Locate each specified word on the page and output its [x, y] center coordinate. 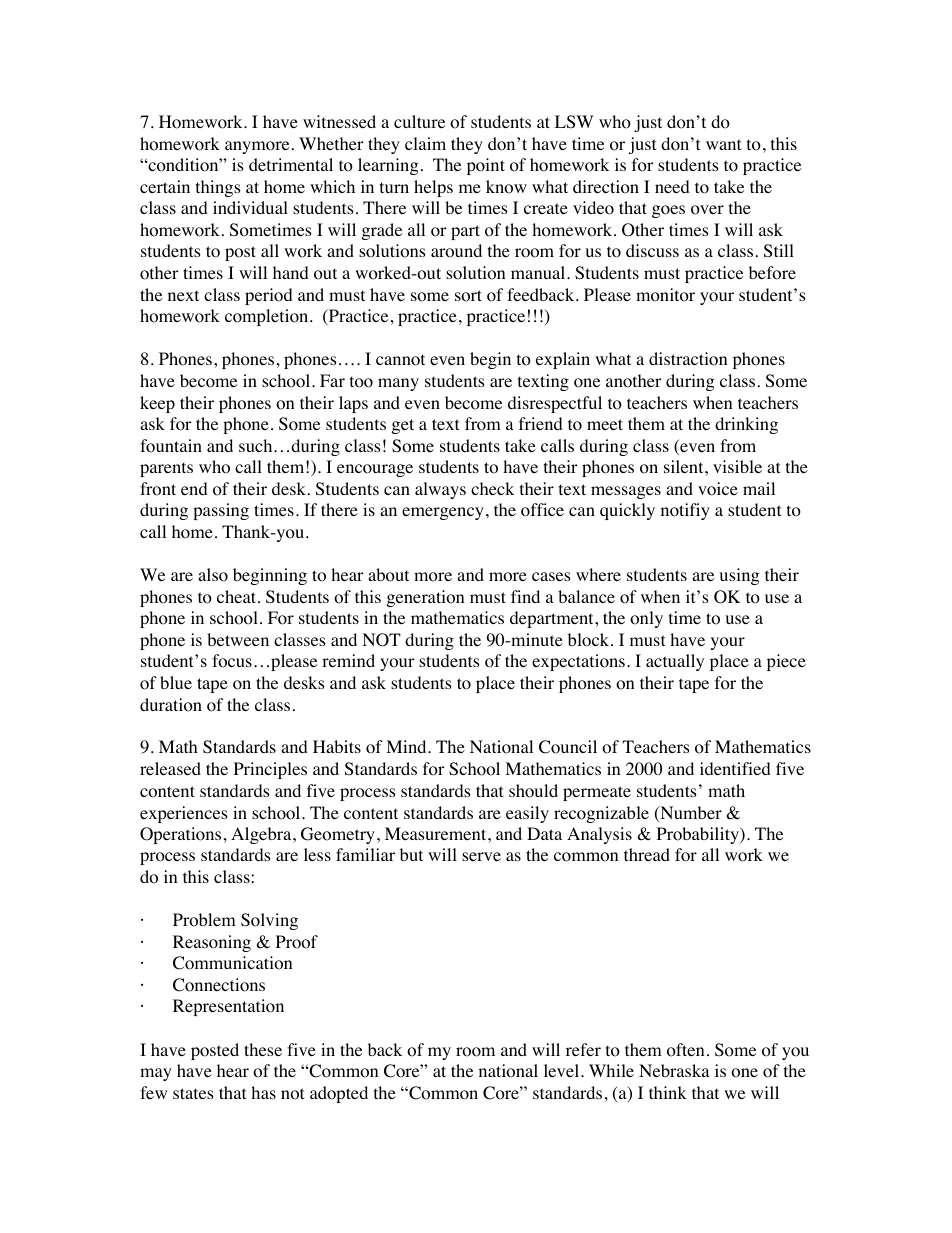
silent [685, 466]
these [263, 1049]
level [563, 1070]
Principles [270, 770]
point [486, 166]
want [723, 144]
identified [735, 768]
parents [166, 469]
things [218, 188]
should [533, 791]
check [492, 488]
